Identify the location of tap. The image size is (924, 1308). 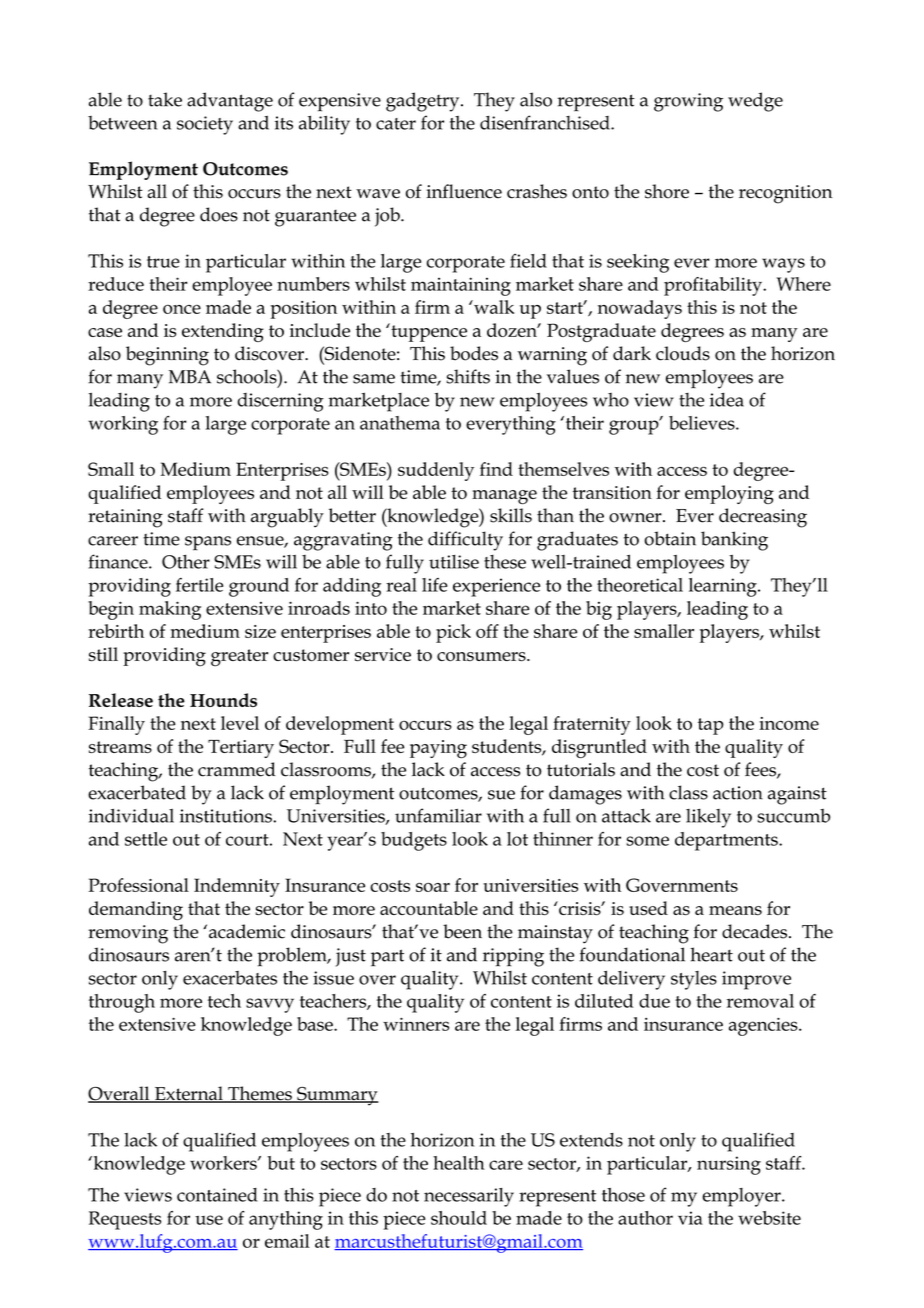
(711, 726).
